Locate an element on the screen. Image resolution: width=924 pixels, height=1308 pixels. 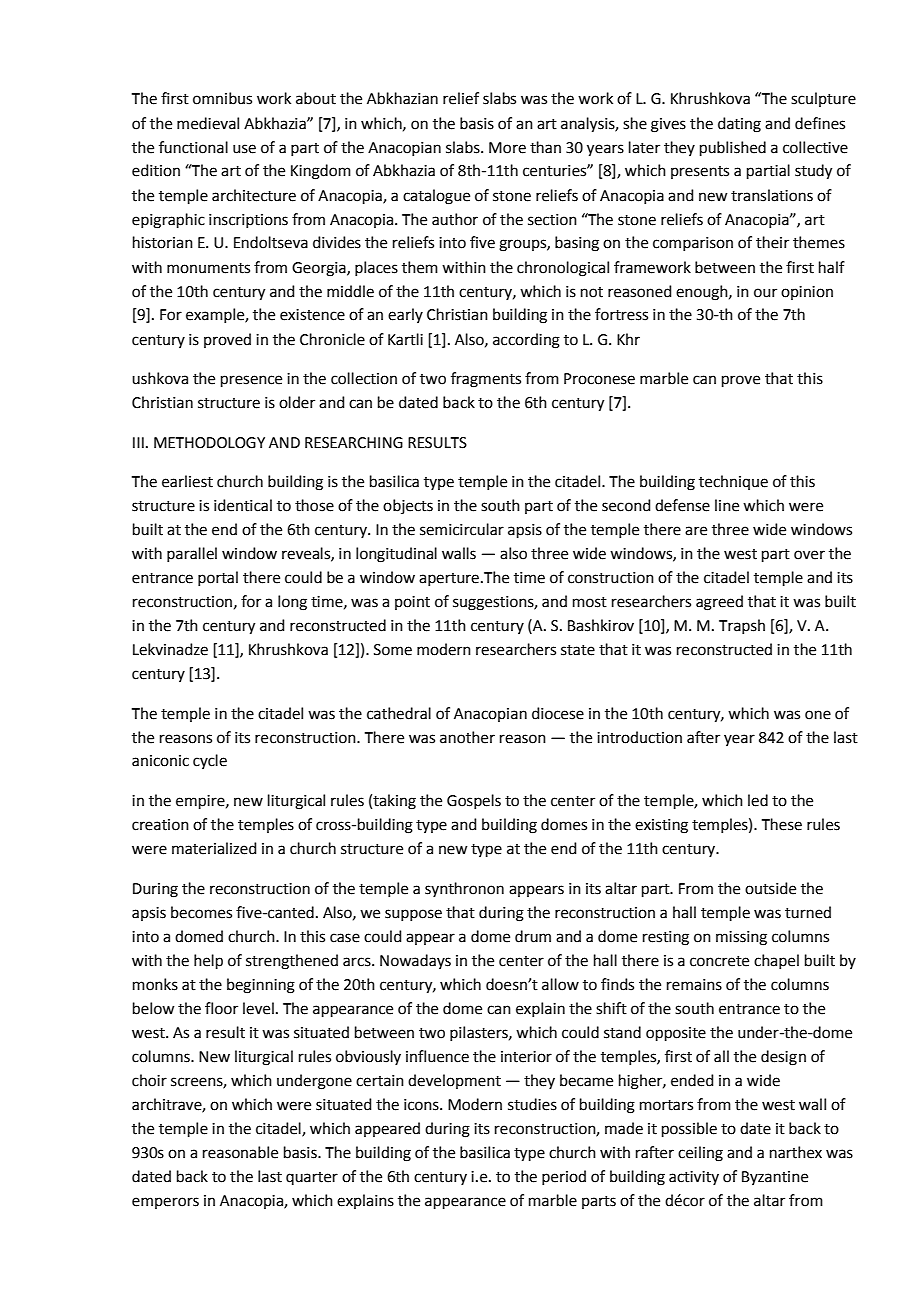
dating is located at coordinates (739, 125).
